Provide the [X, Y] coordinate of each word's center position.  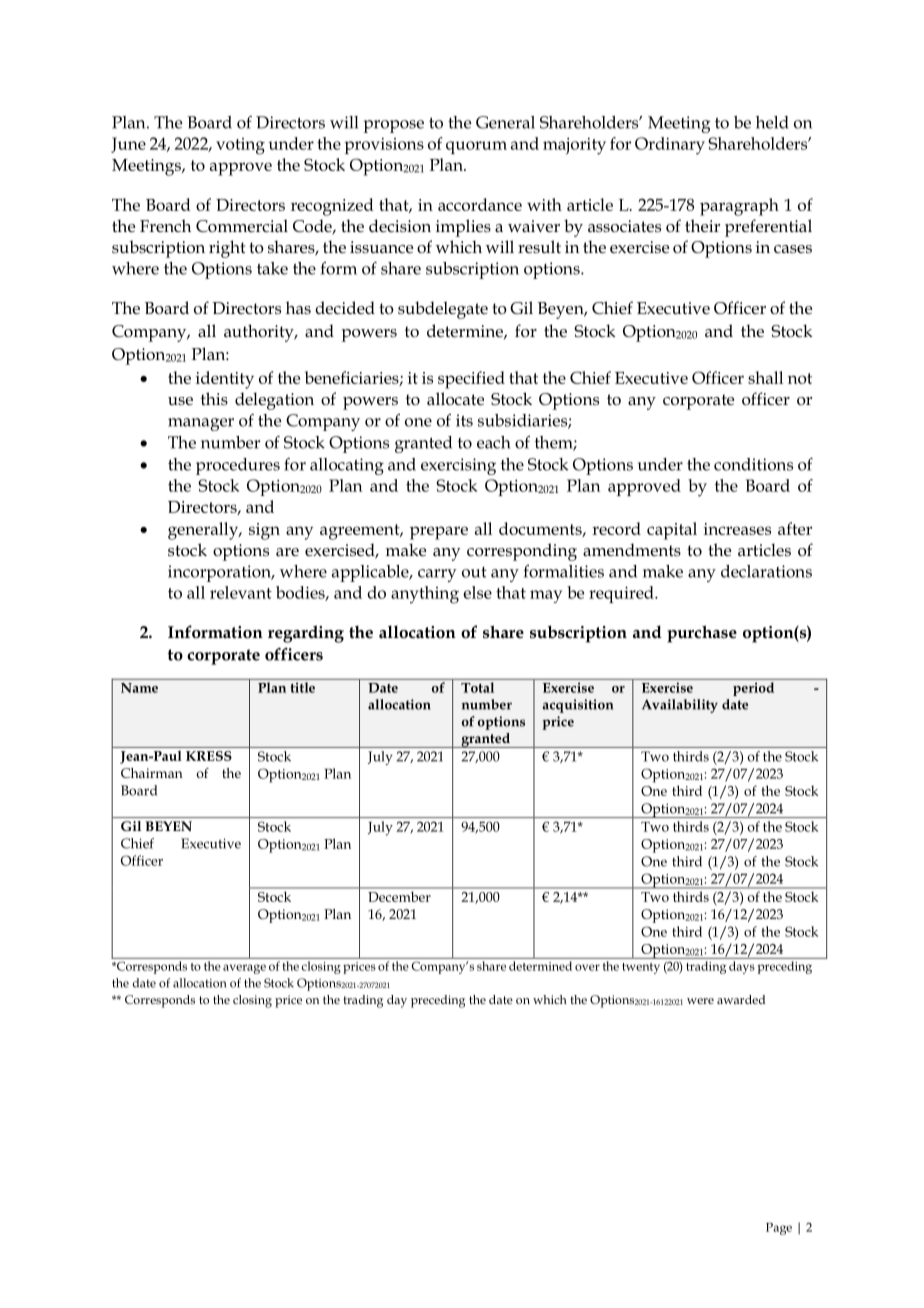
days [742, 967]
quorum [476, 147]
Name [139, 688]
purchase [702, 634]
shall [765, 377]
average [244, 969]
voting [240, 146]
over [587, 967]
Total [477, 687]
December [400, 897]
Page [779, 1229]
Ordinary [670, 146]
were [700, 1001]
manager [201, 424]
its [464, 420]
